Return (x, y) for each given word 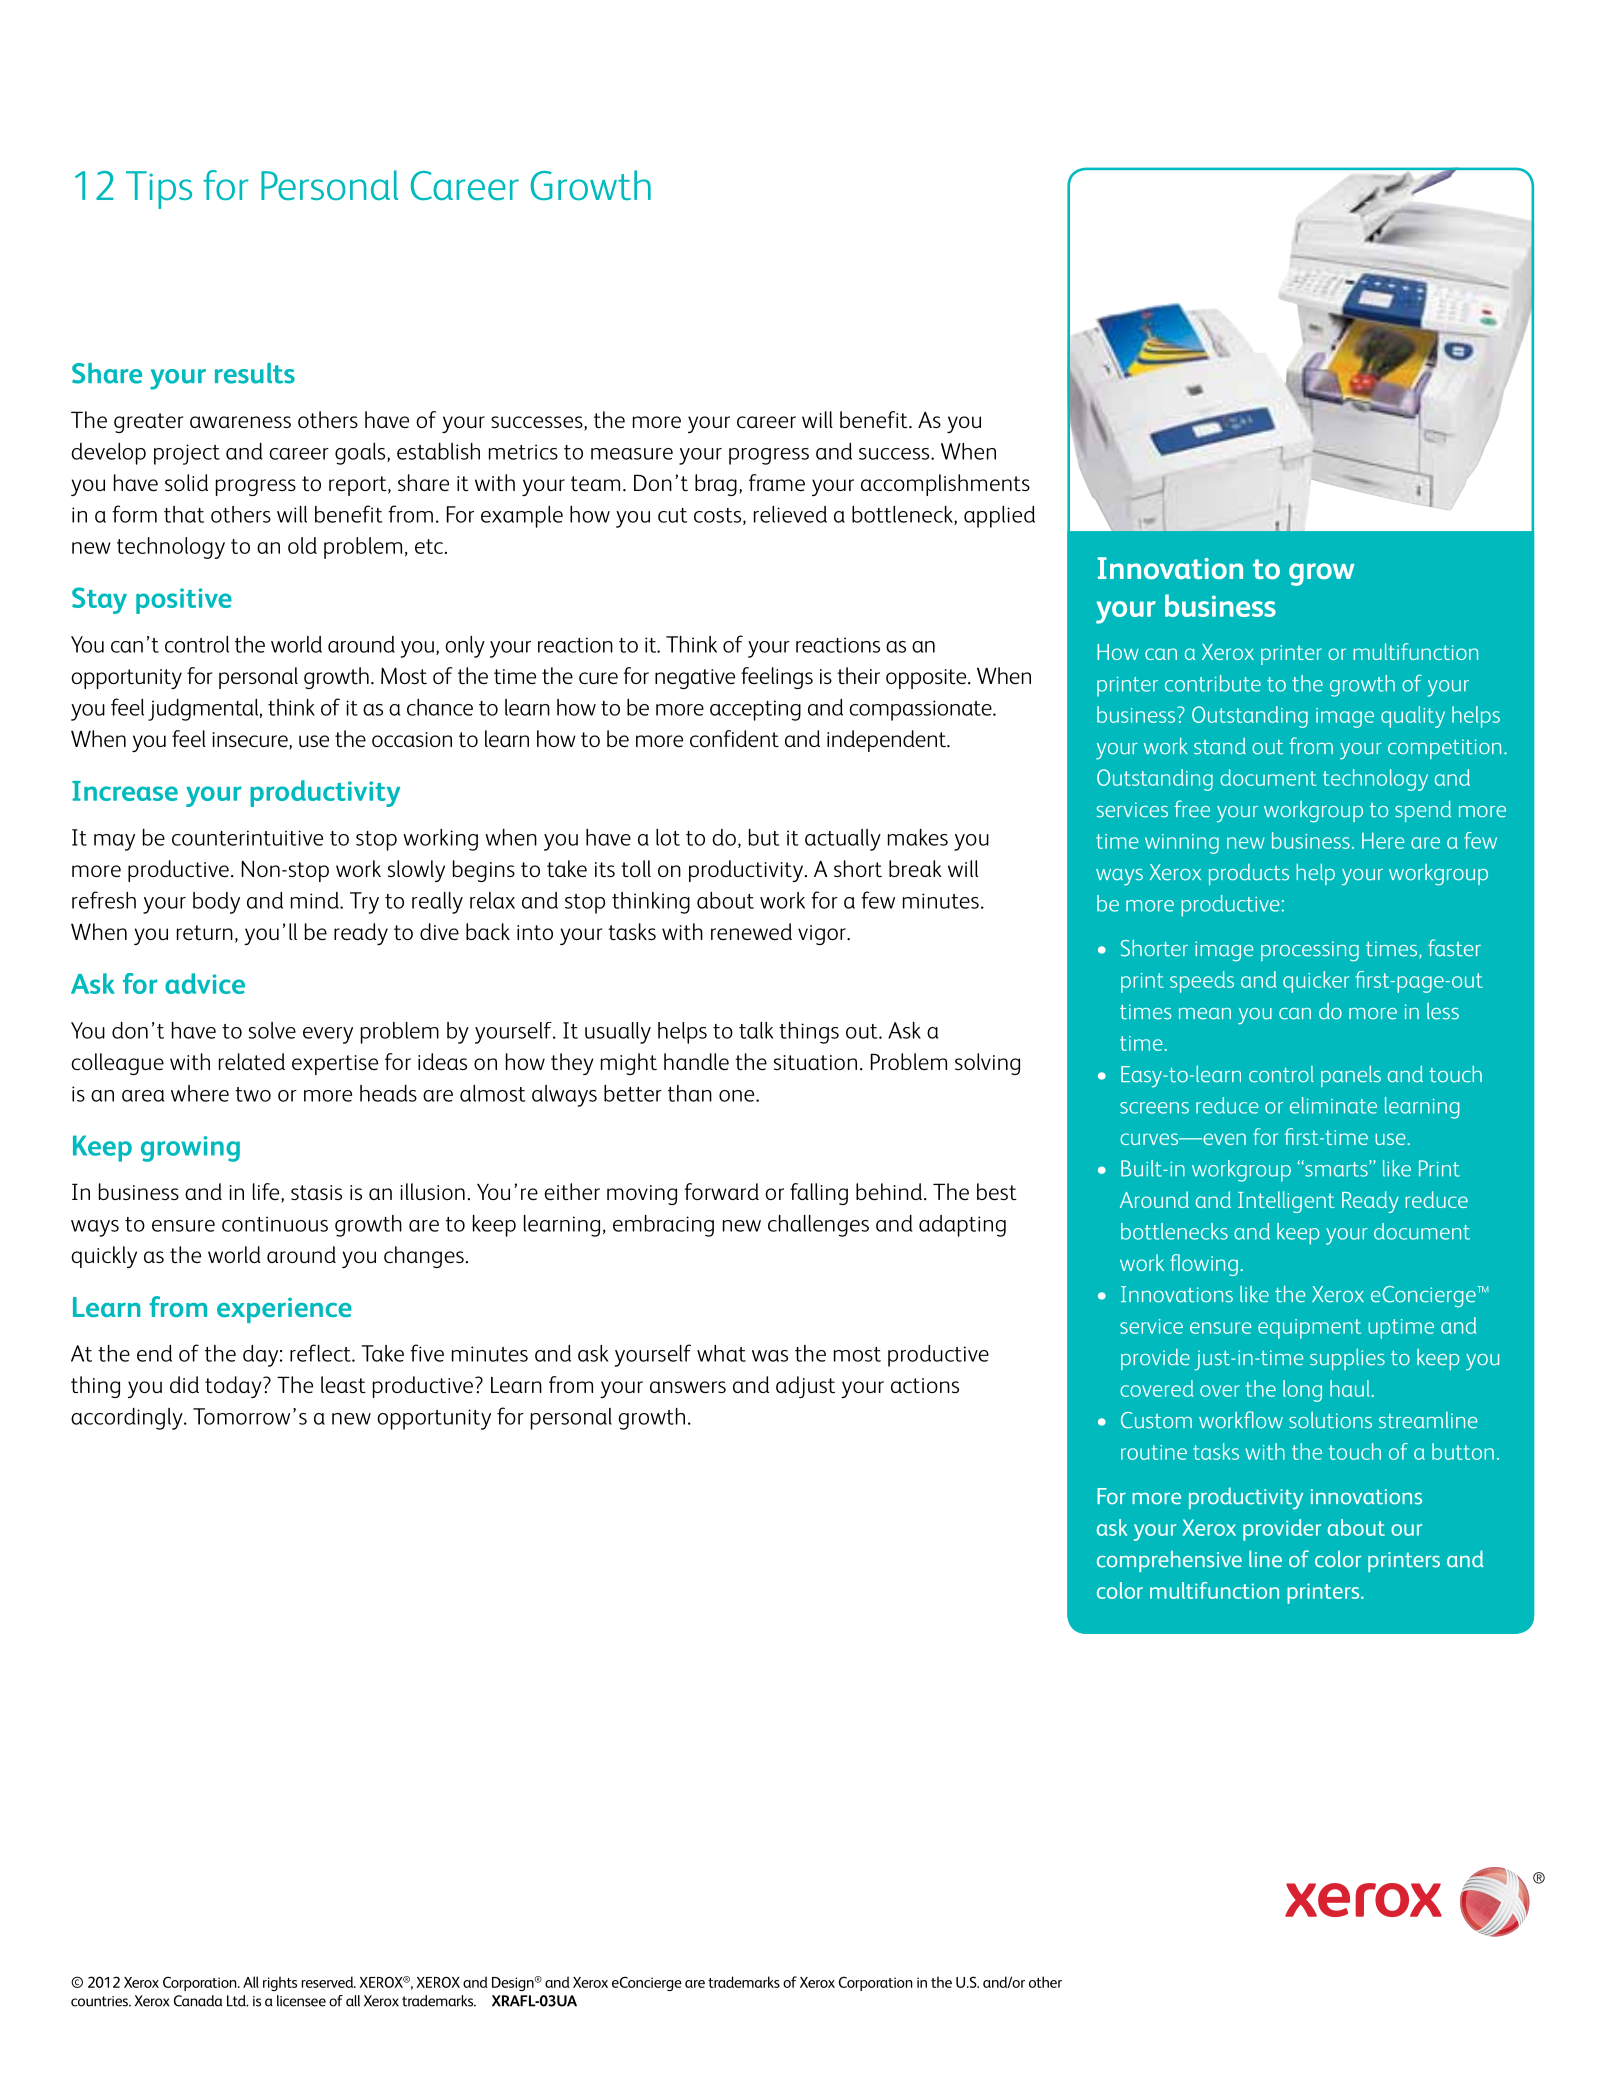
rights (280, 1983)
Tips (159, 190)
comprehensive (1169, 1561)
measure (632, 454)
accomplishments (945, 485)
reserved (328, 1982)
